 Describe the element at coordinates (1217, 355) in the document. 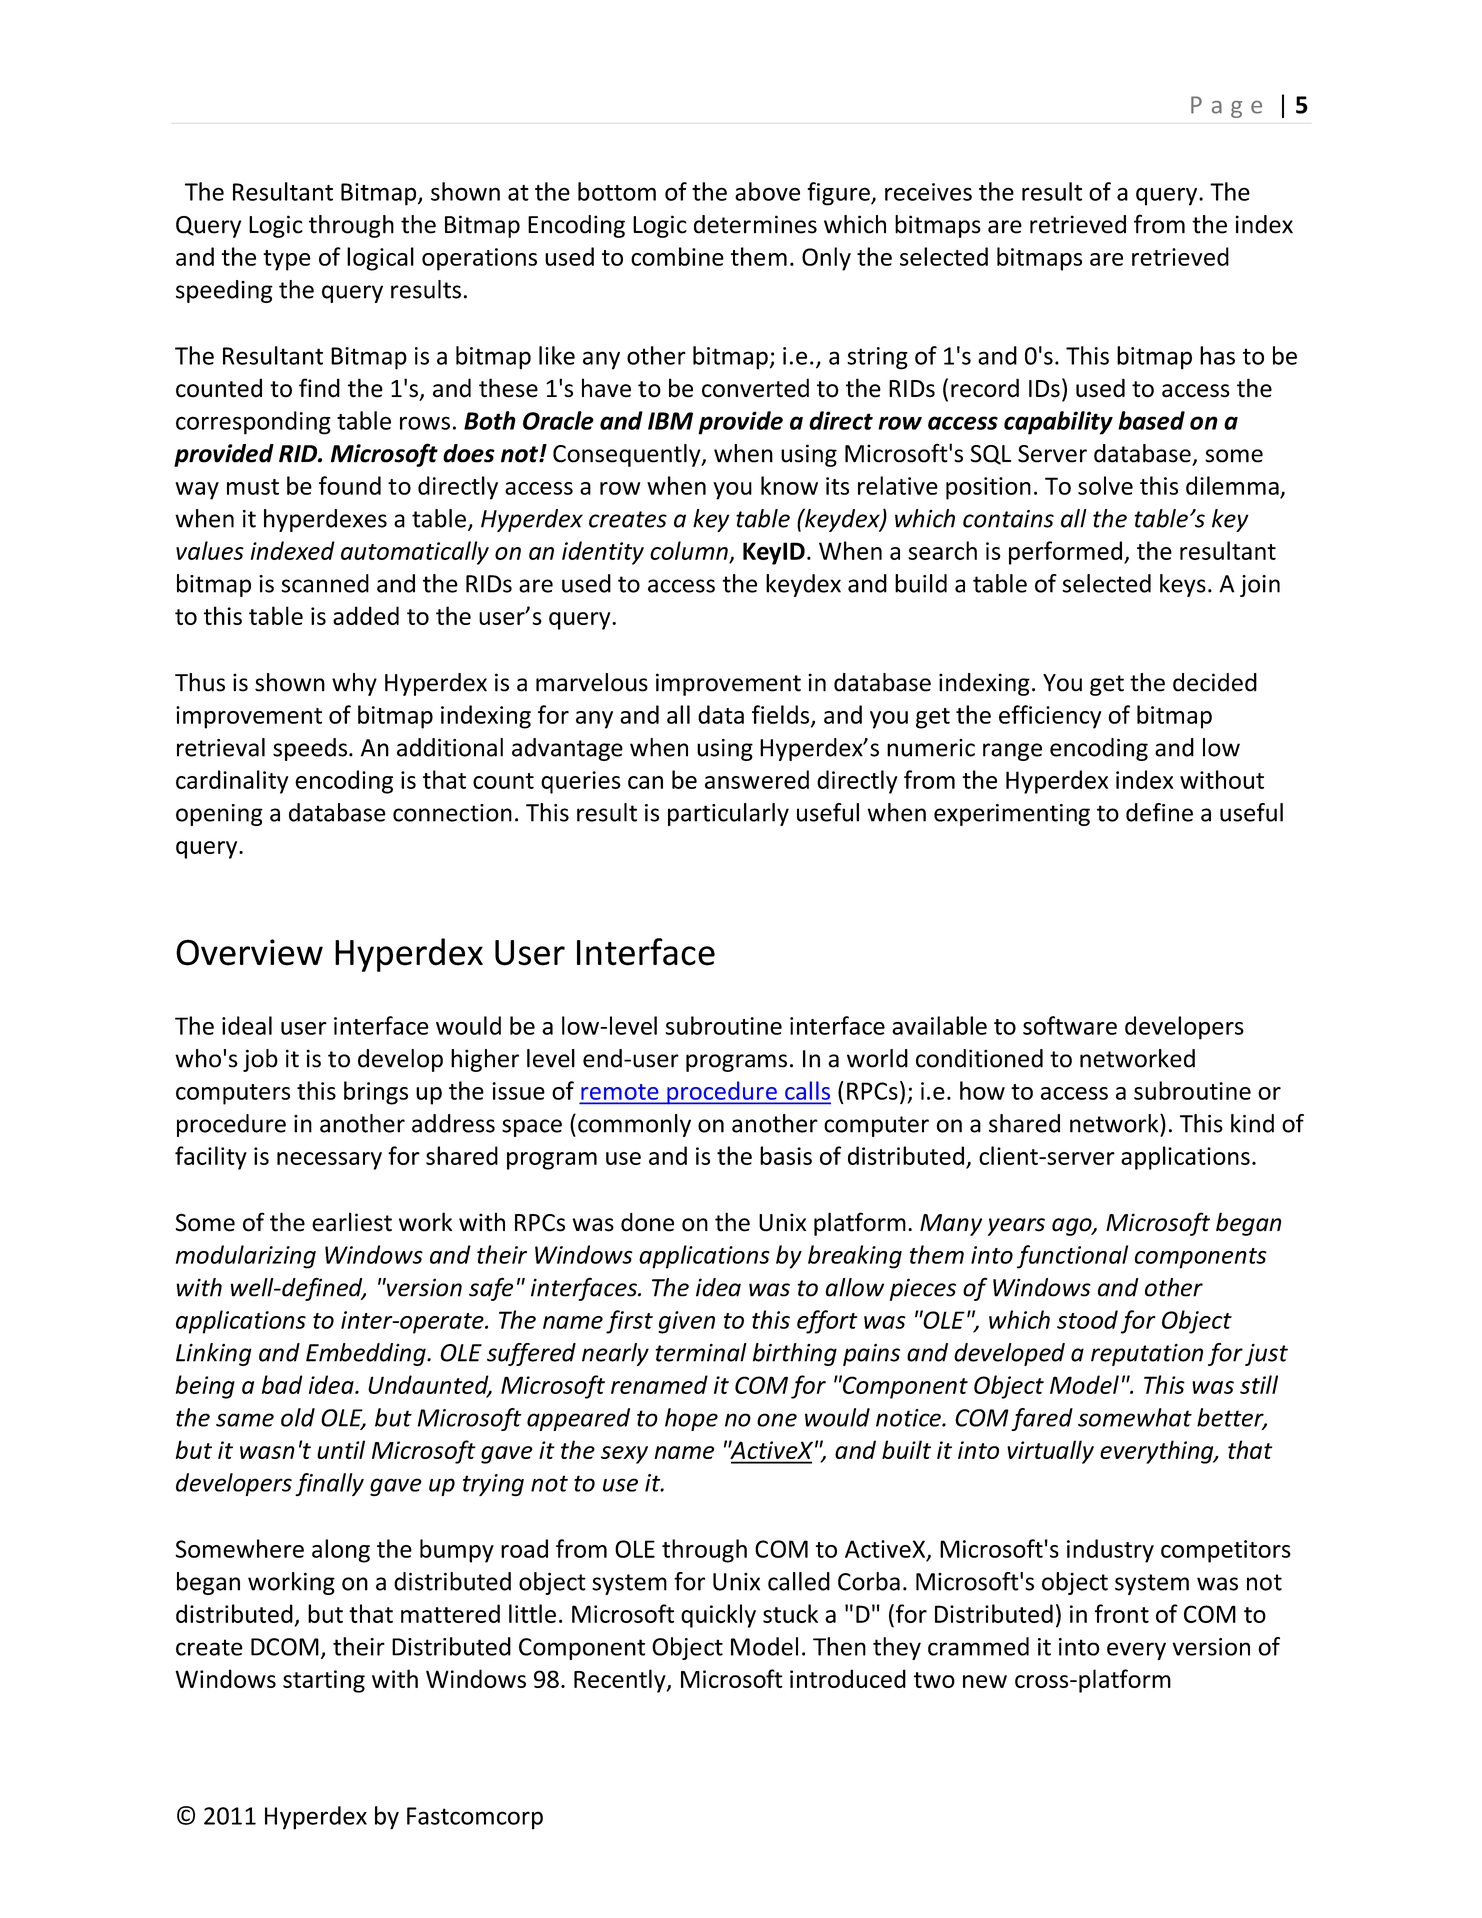

I see `has` at that location.
